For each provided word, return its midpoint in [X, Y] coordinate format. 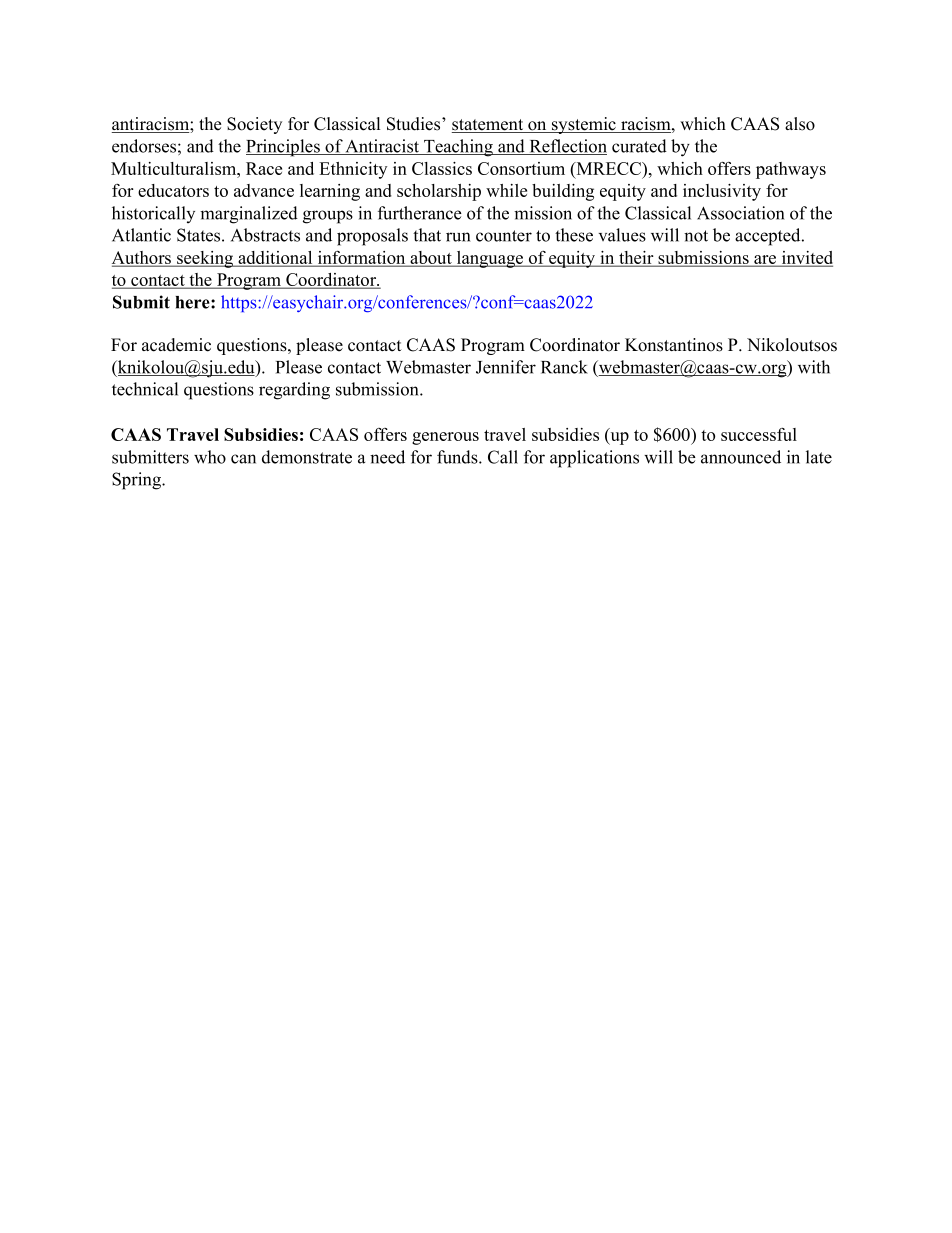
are [765, 260]
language [490, 259]
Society [254, 125]
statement [489, 126]
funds [458, 457]
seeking [205, 259]
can [243, 459]
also [800, 124]
